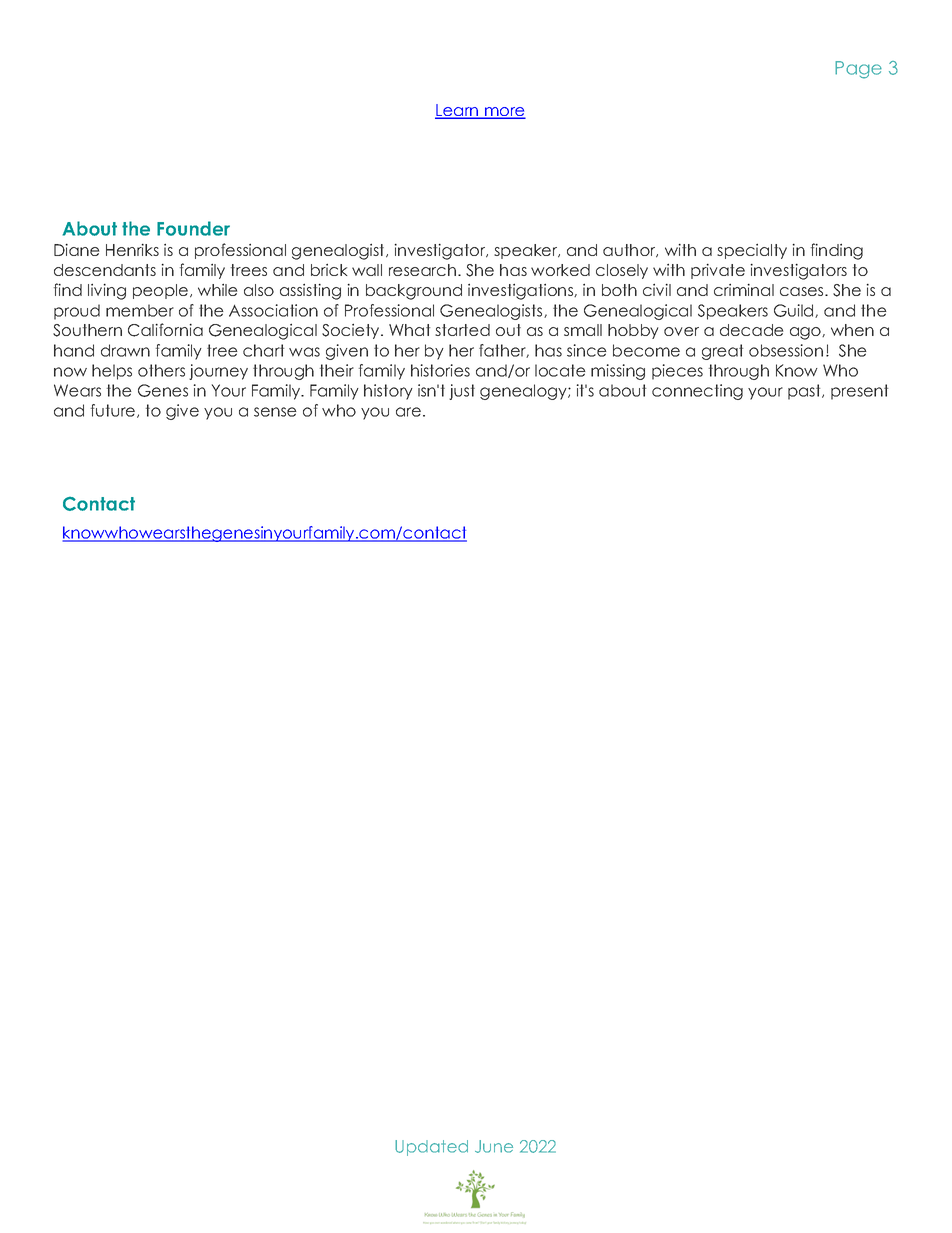 The image size is (952, 1233). Describe the element at coordinates (462, 392) in the page. I see `just` at that location.
